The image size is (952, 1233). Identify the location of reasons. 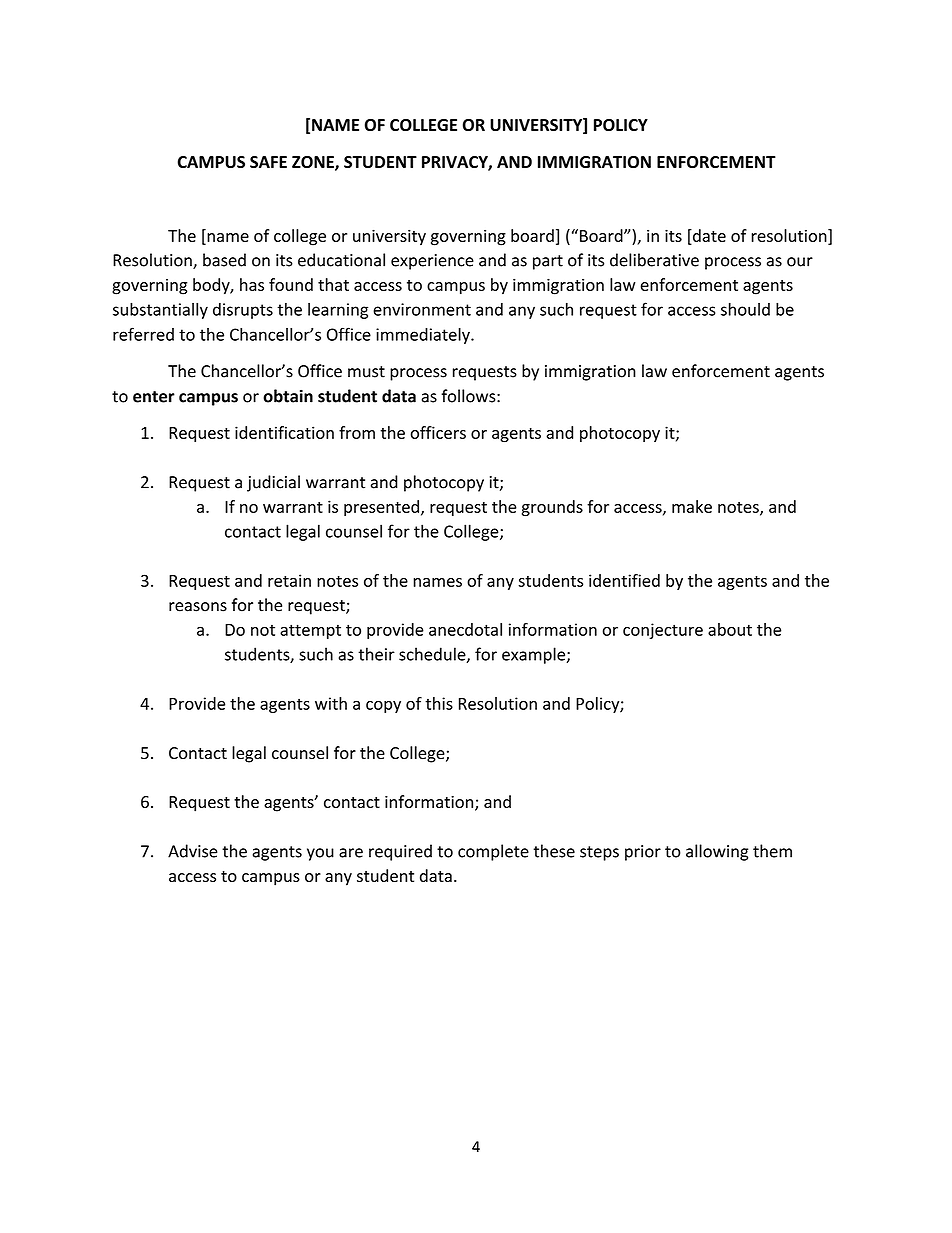
(198, 607).
